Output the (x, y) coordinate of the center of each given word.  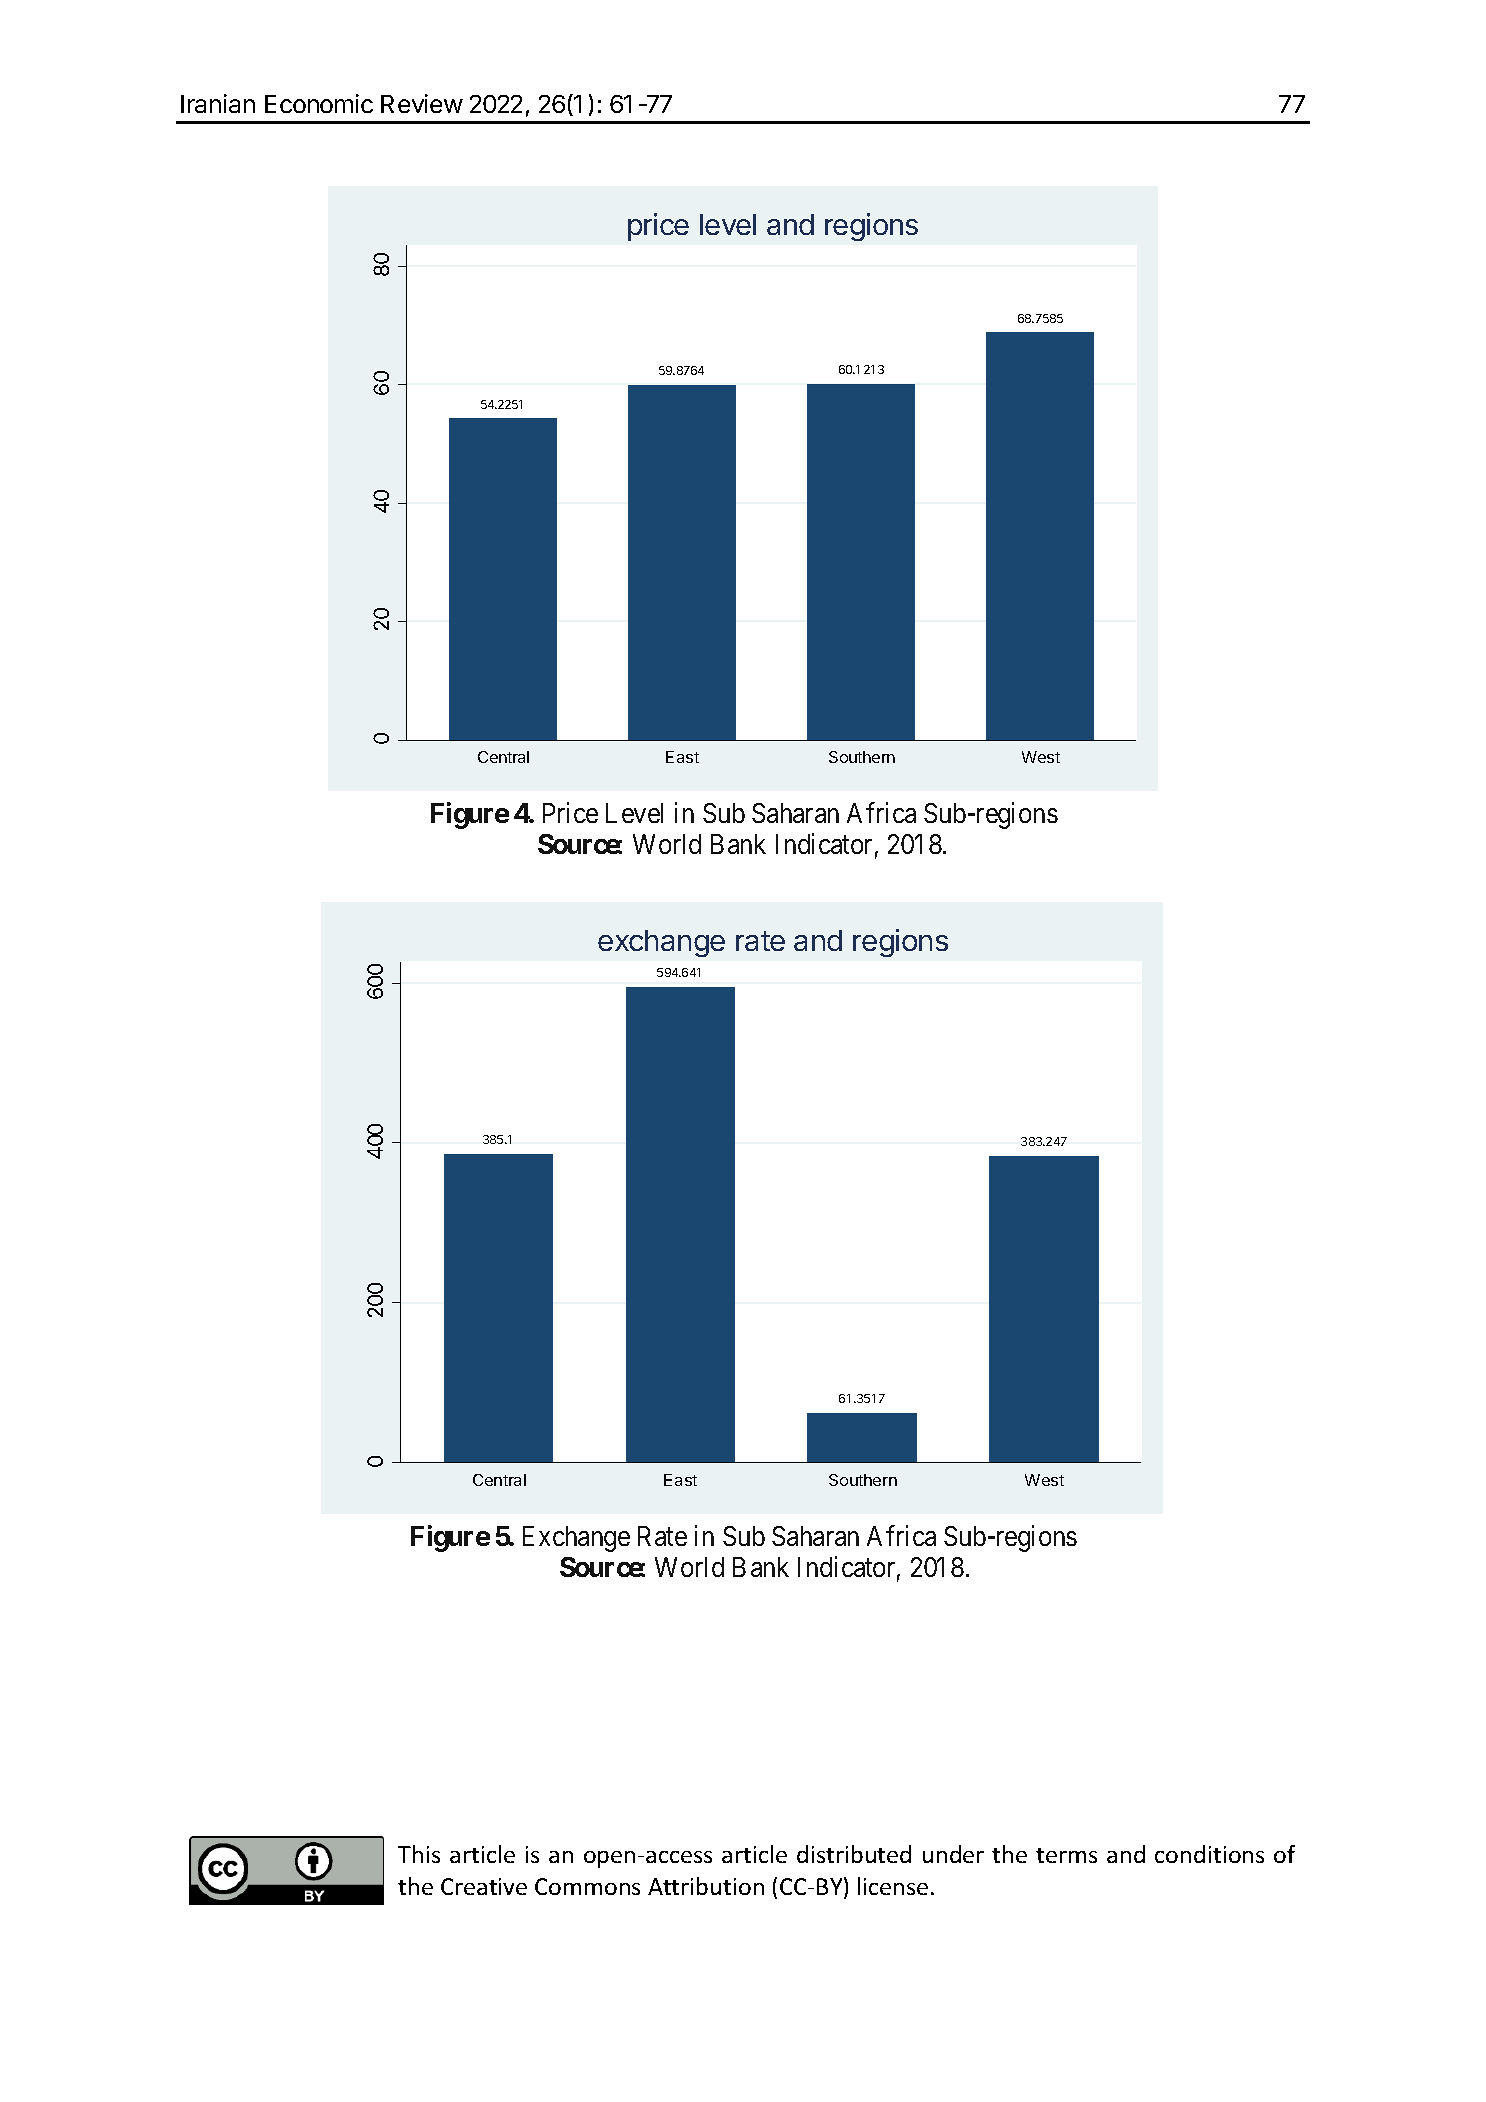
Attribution (706, 1886)
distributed (854, 1854)
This (419, 1854)
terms (1066, 1855)
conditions (1209, 1854)
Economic (319, 103)
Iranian (218, 103)
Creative (484, 1886)
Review (422, 103)
